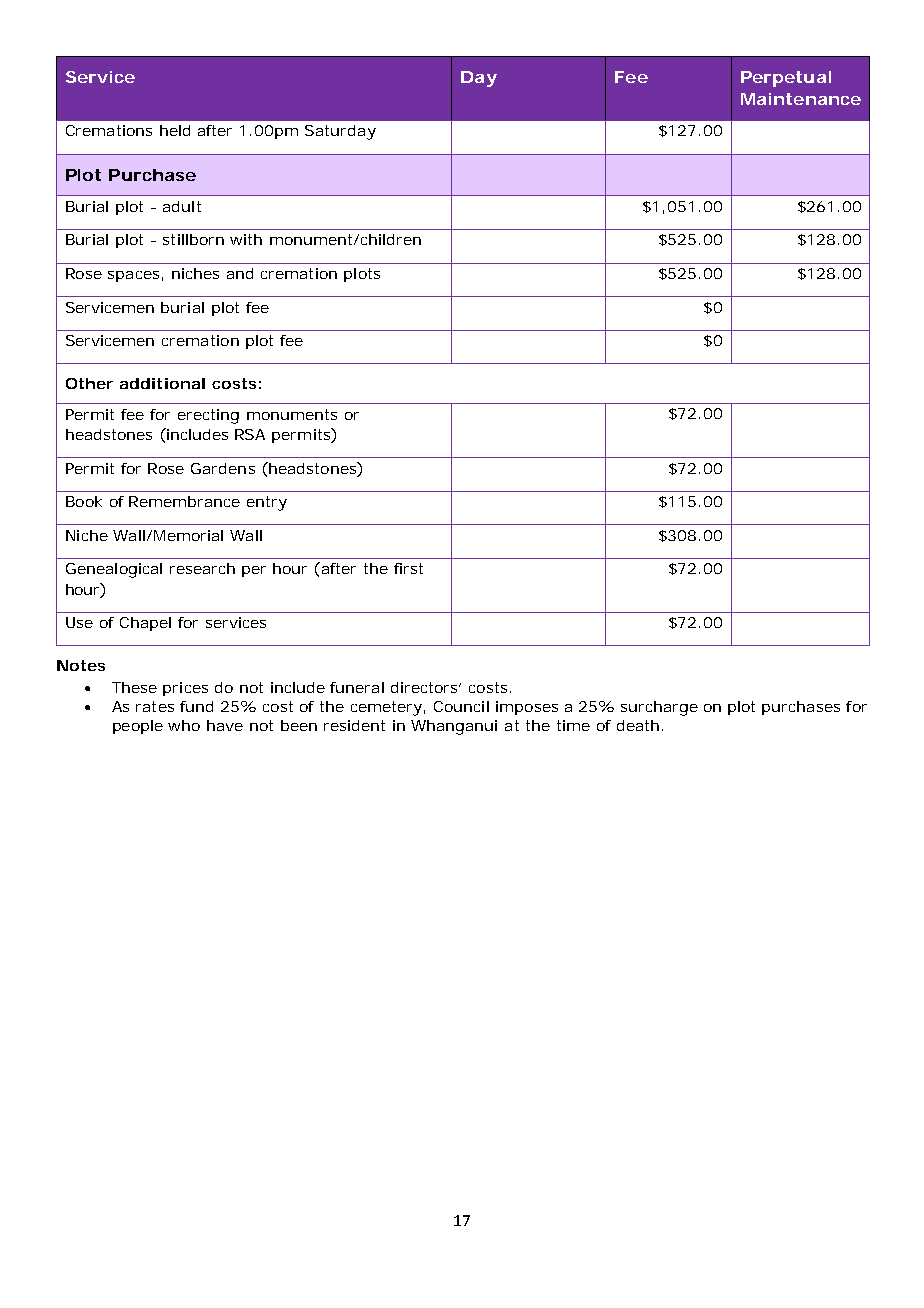 The image size is (924, 1308). Describe the element at coordinates (202, 568) in the screenshot. I see `research` at that location.
